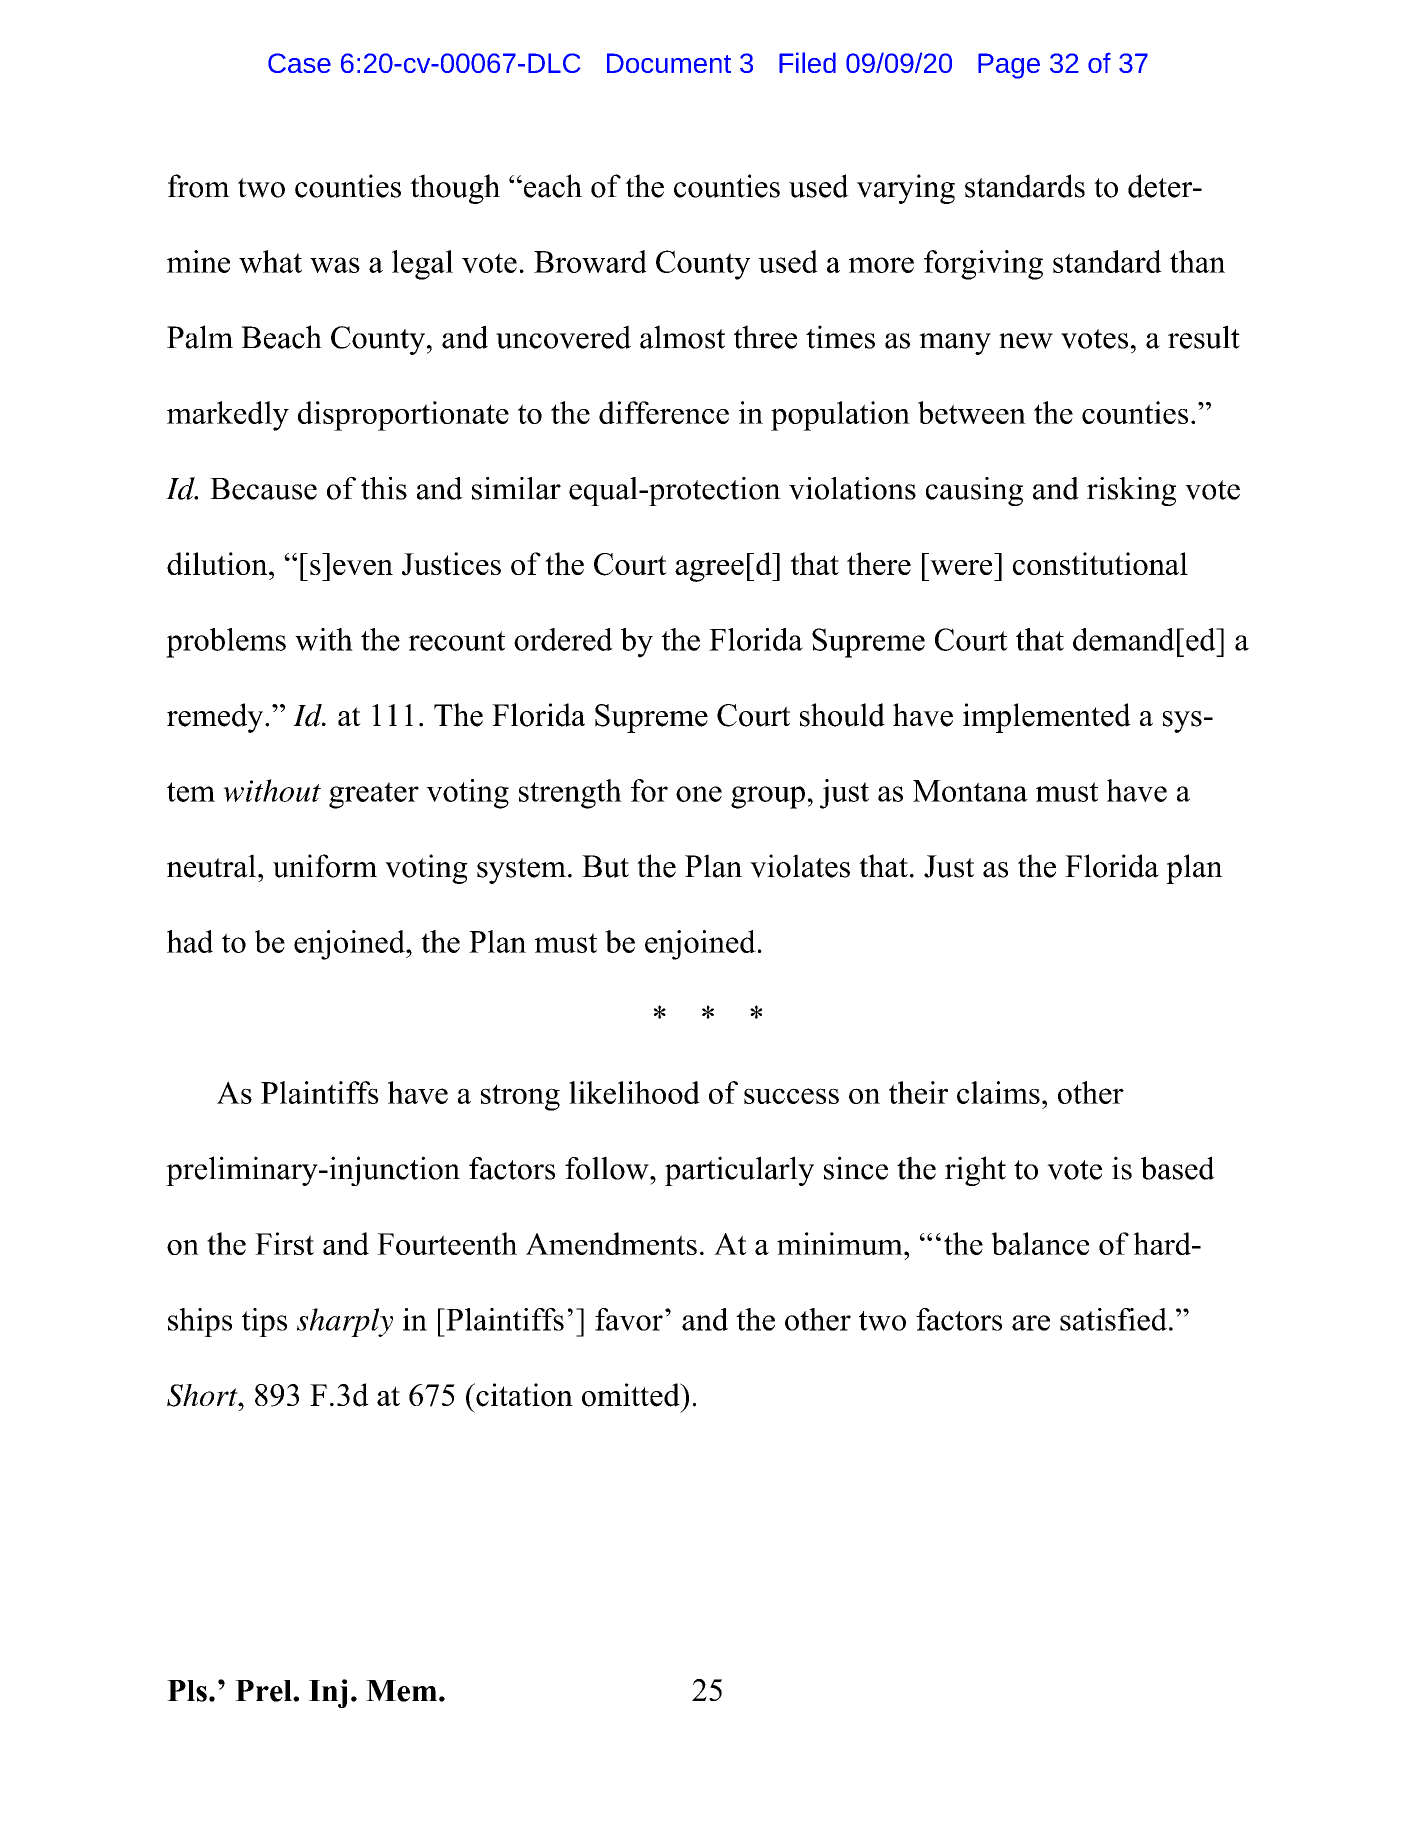 The width and height of the document is (1416, 1833). Describe the element at coordinates (669, 63) in the document. I see `Document` at that location.
